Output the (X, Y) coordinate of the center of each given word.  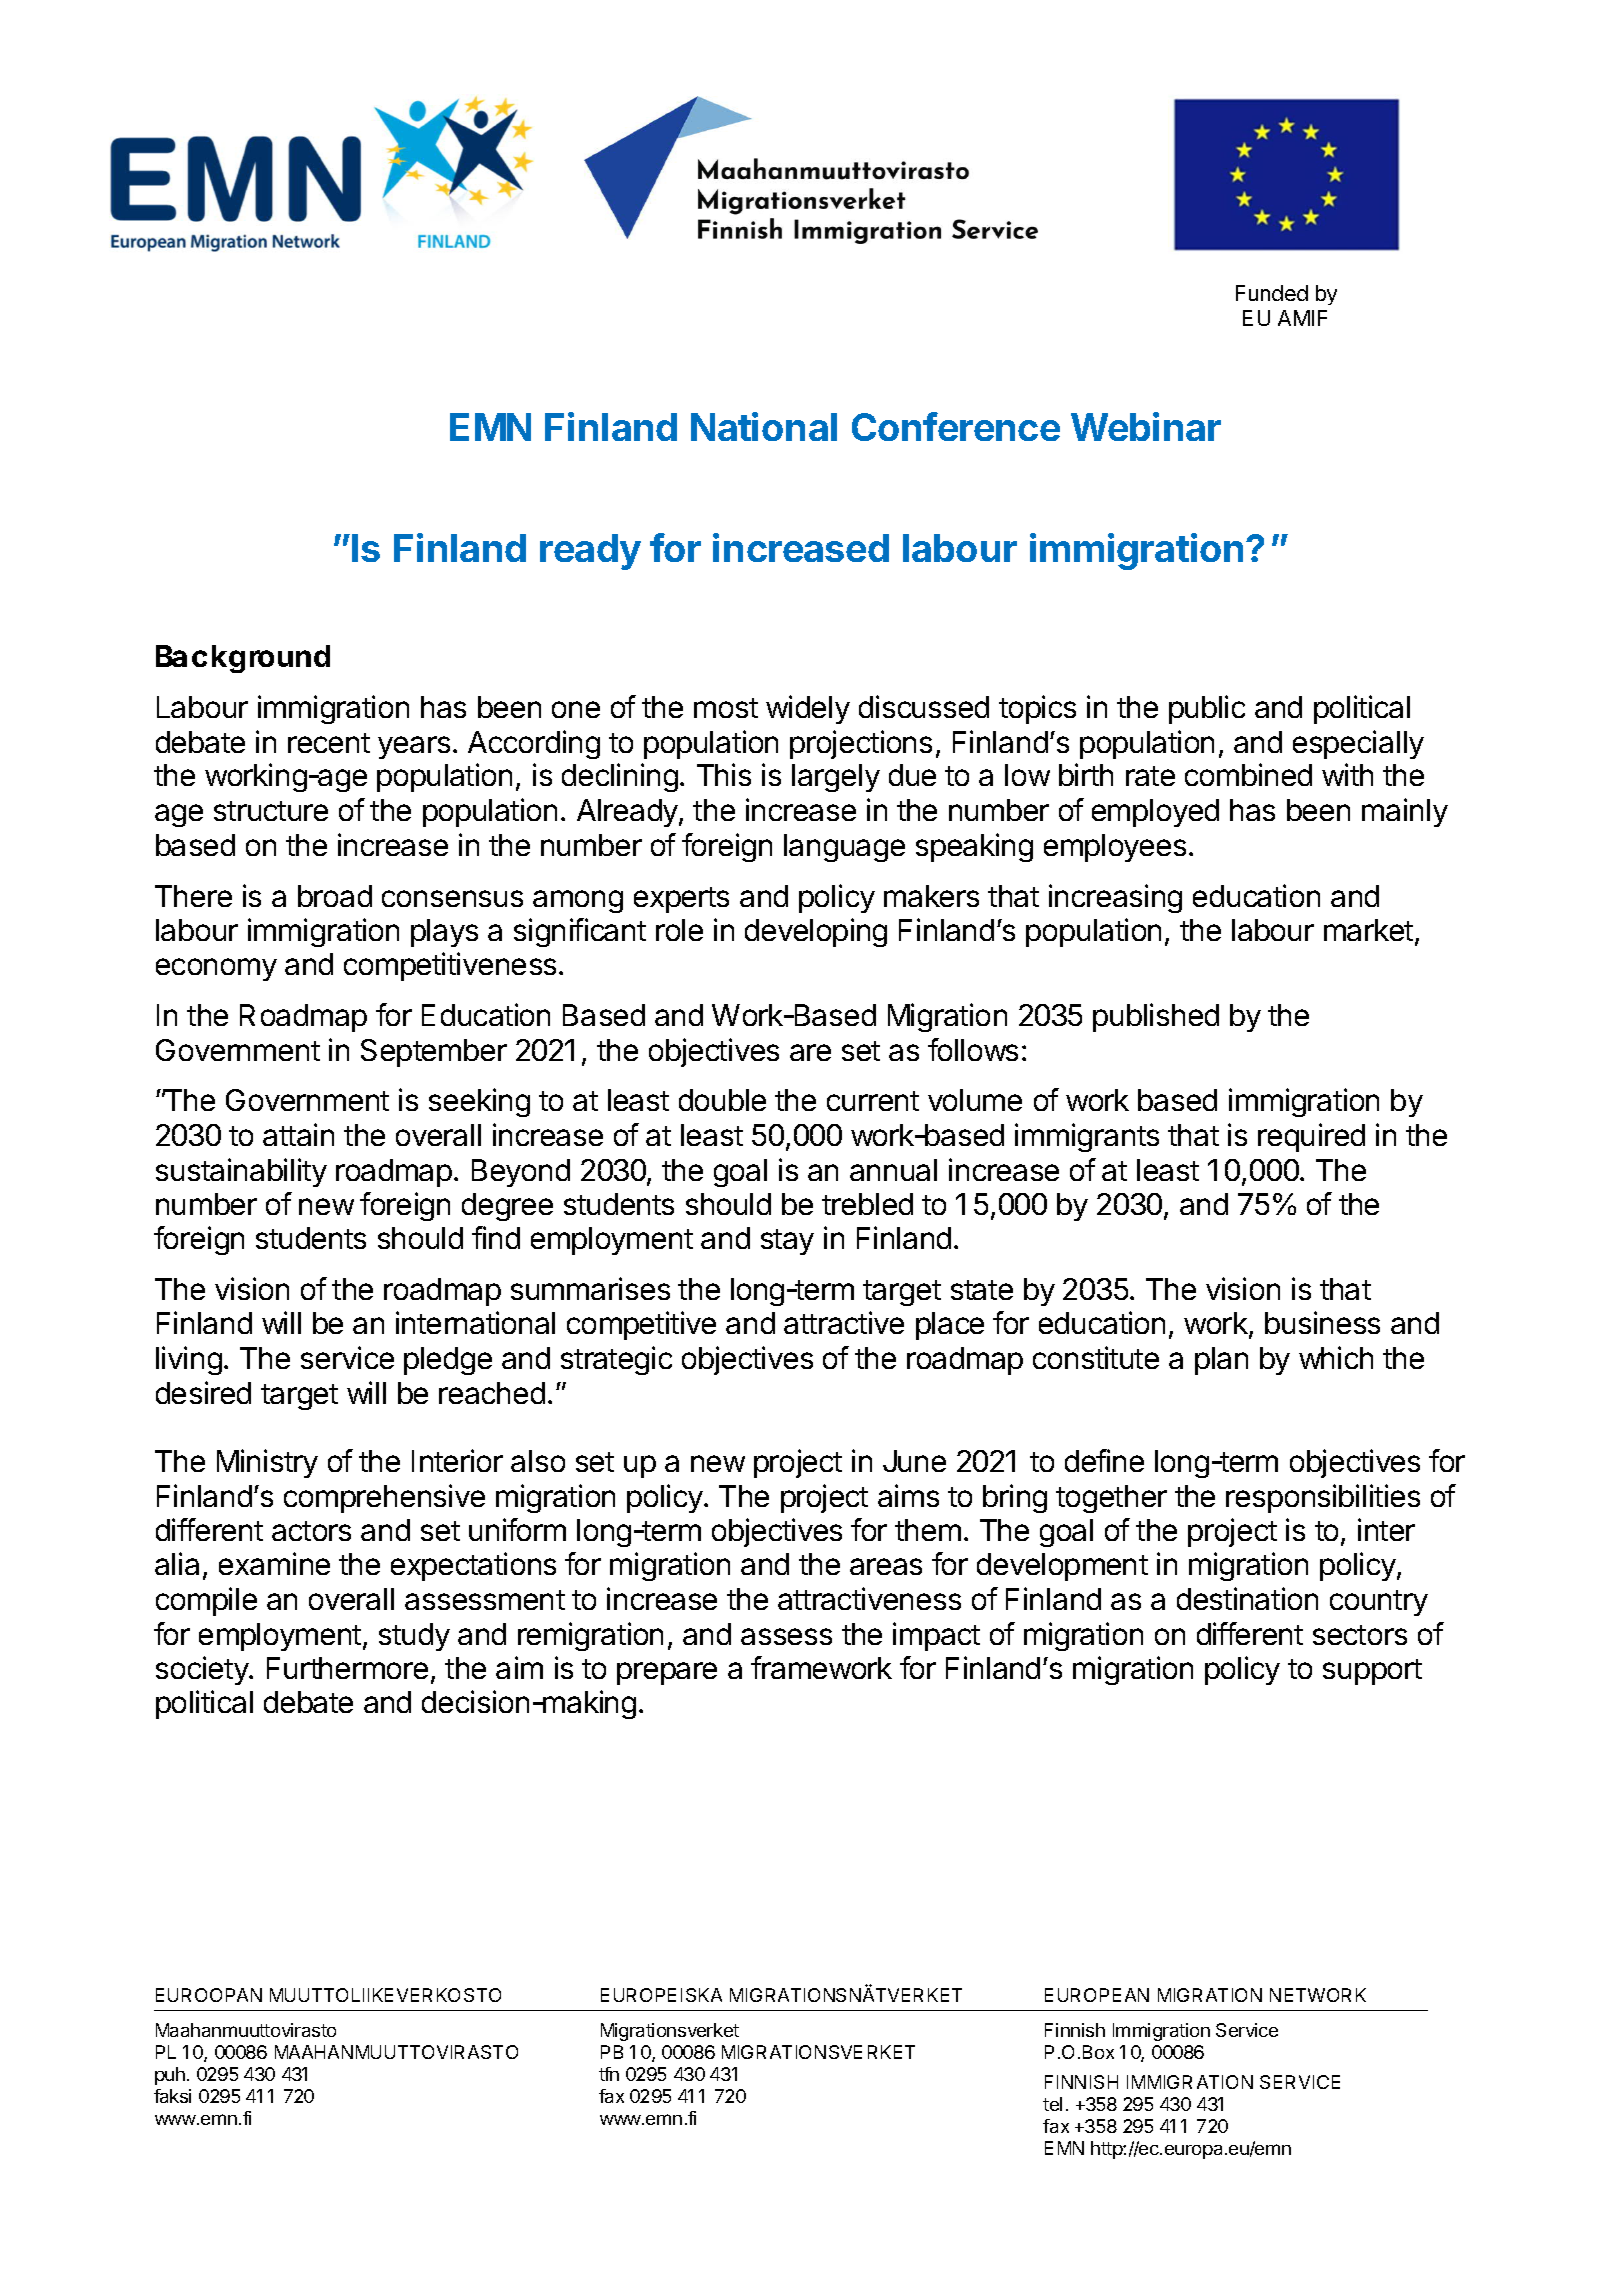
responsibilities (1323, 1498)
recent (329, 743)
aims (908, 1495)
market (1368, 930)
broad (335, 896)
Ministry (267, 1463)
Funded (1272, 293)
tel (1052, 2104)
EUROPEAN (1097, 1995)
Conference (956, 426)
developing (816, 932)
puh (170, 2076)
